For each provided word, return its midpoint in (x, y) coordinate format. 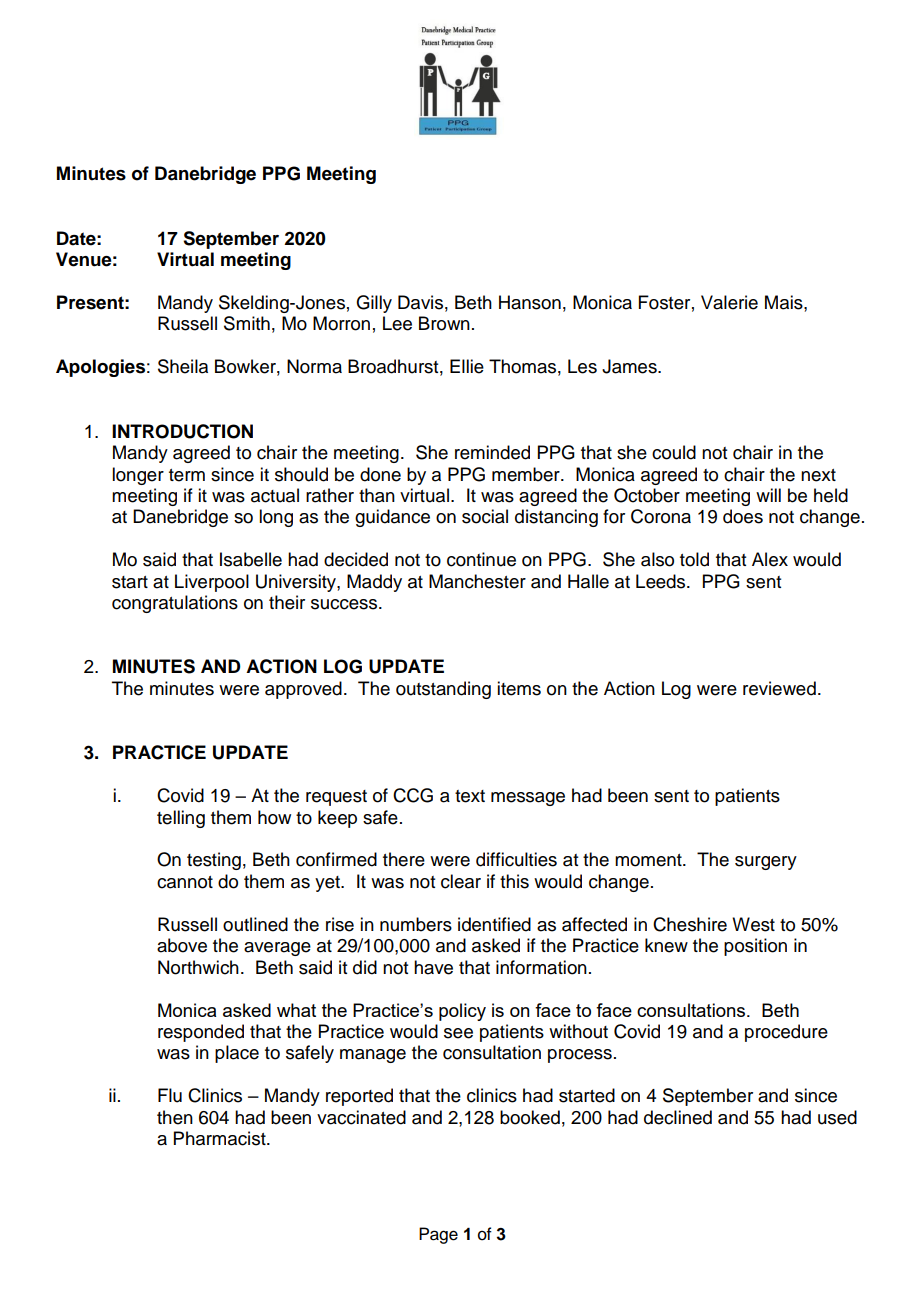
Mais (785, 302)
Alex (770, 559)
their (287, 602)
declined (678, 1117)
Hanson (530, 302)
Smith (247, 323)
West (753, 924)
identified (494, 924)
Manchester (477, 581)
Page (438, 1235)
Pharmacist (221, 1138)
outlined (255, 924)
